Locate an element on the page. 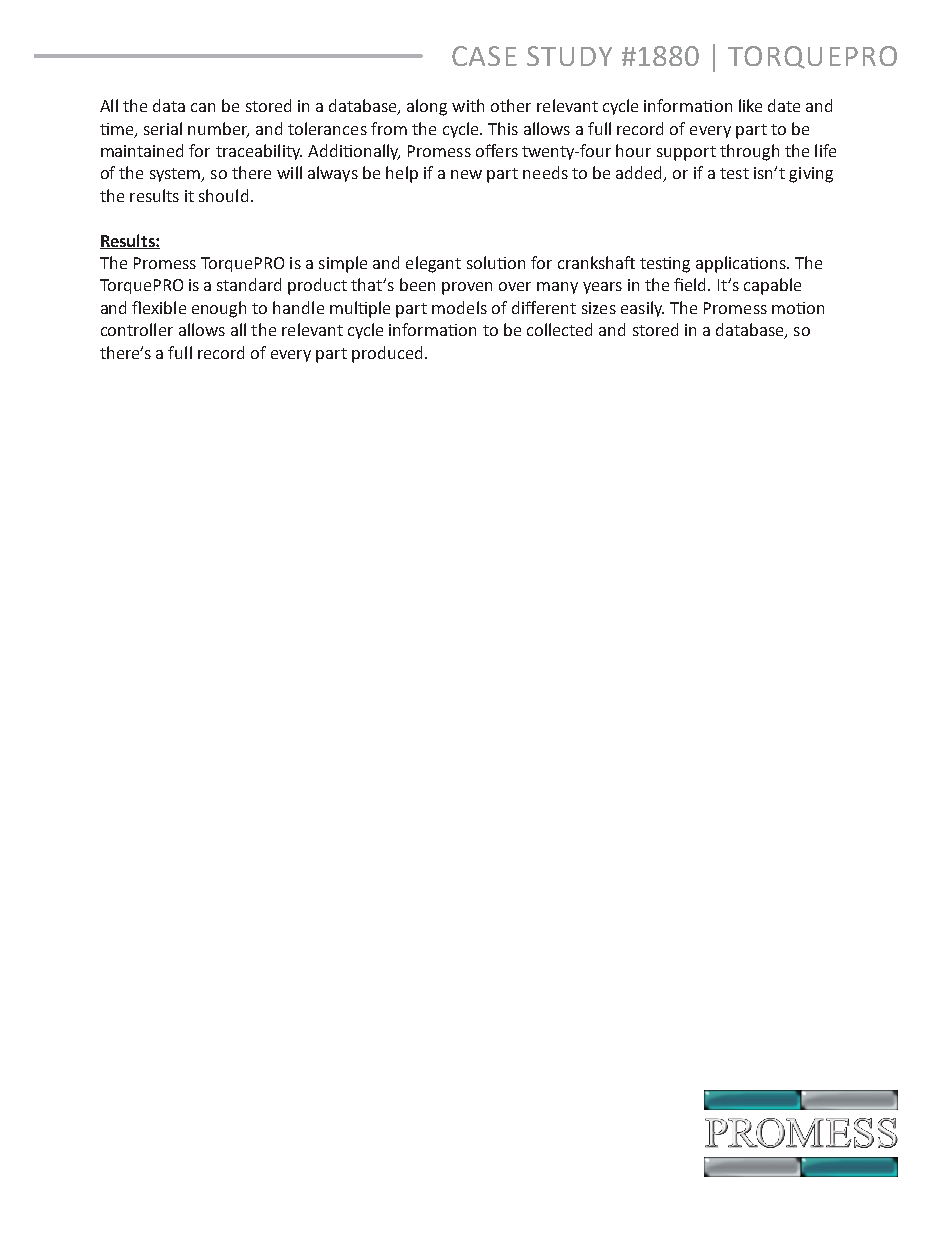  CASE is located at coordinates (484, 56).
